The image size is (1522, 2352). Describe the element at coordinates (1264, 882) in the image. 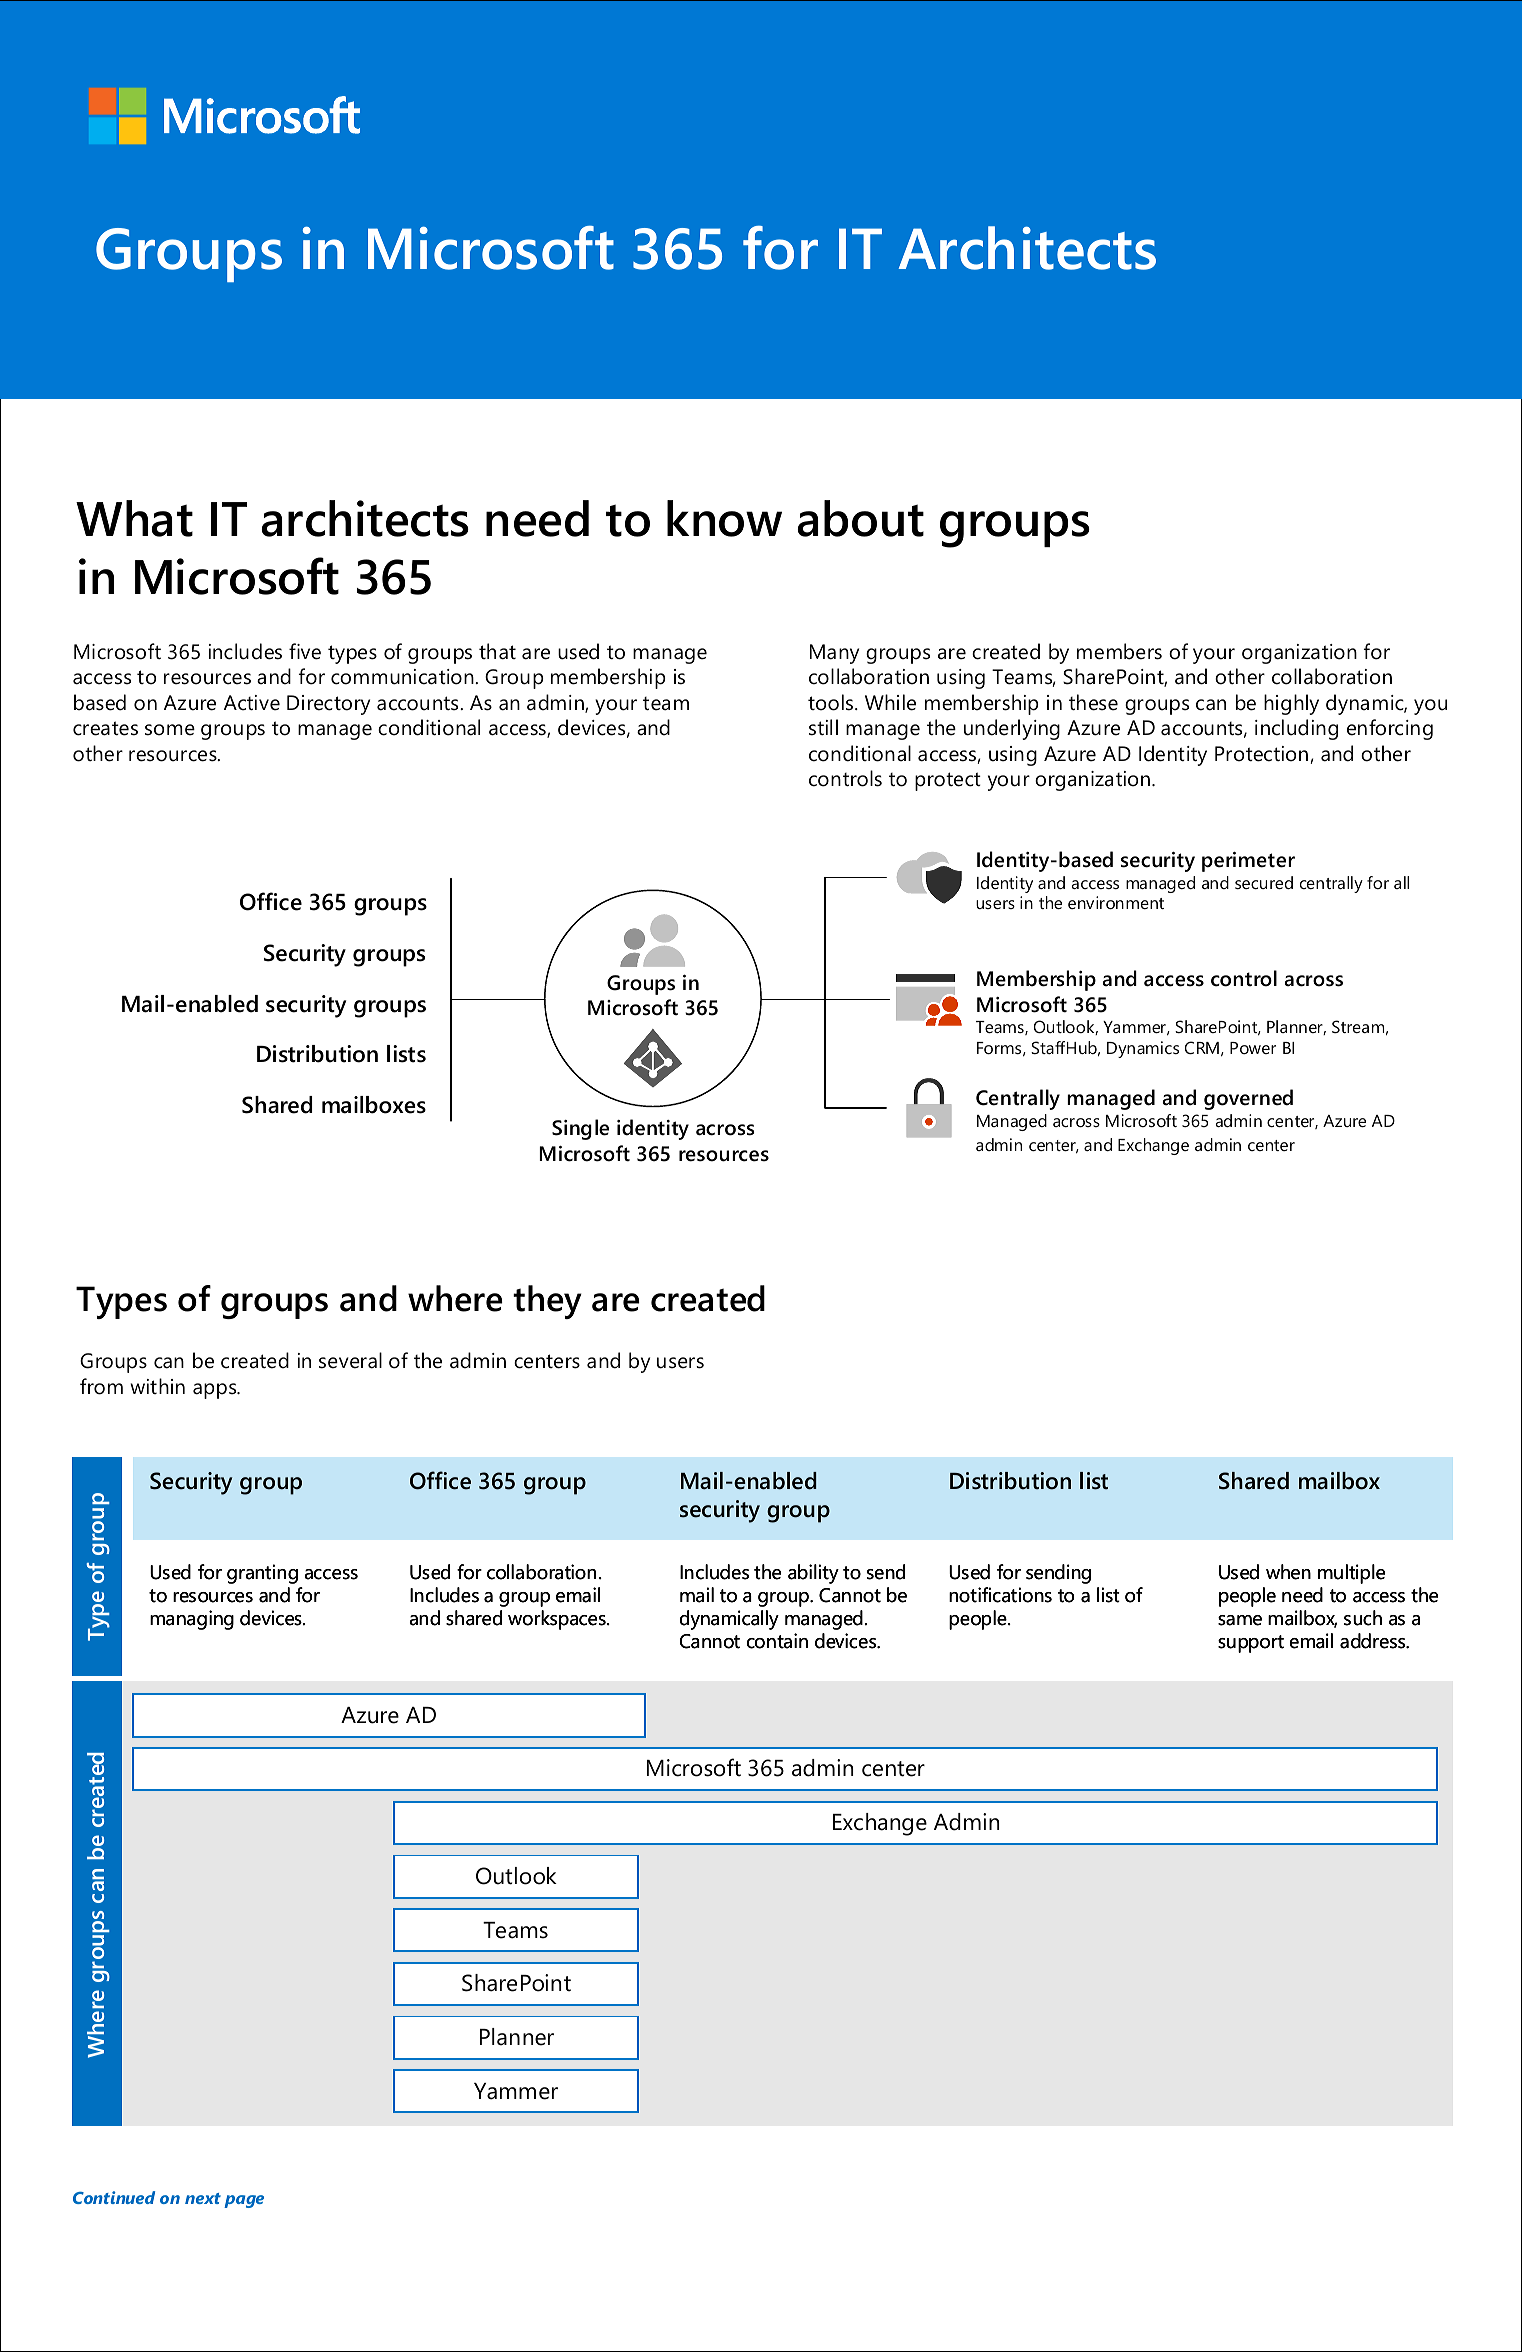

I see `secured` at that location.
